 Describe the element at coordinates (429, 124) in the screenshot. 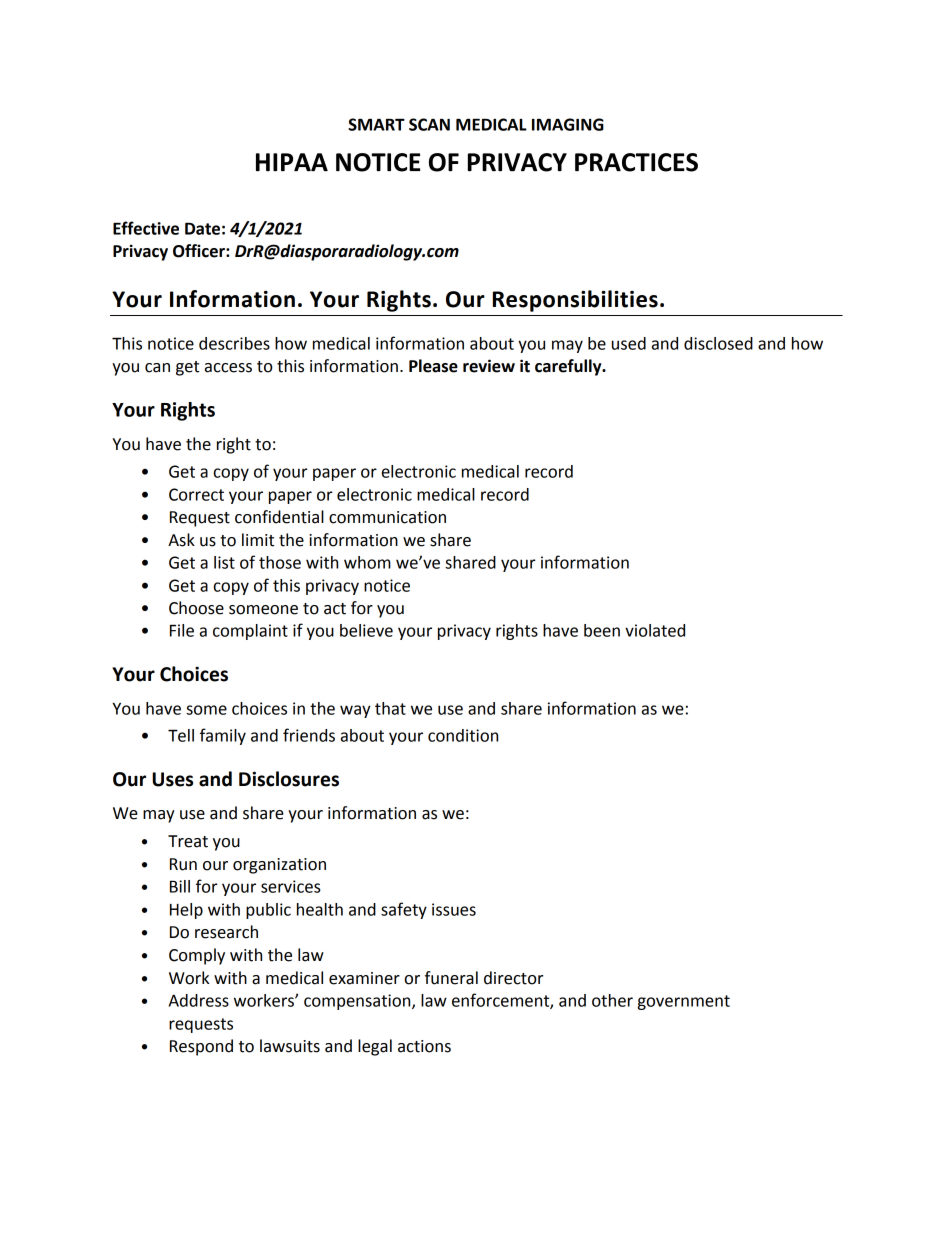

I see `SCAN` at that location.
